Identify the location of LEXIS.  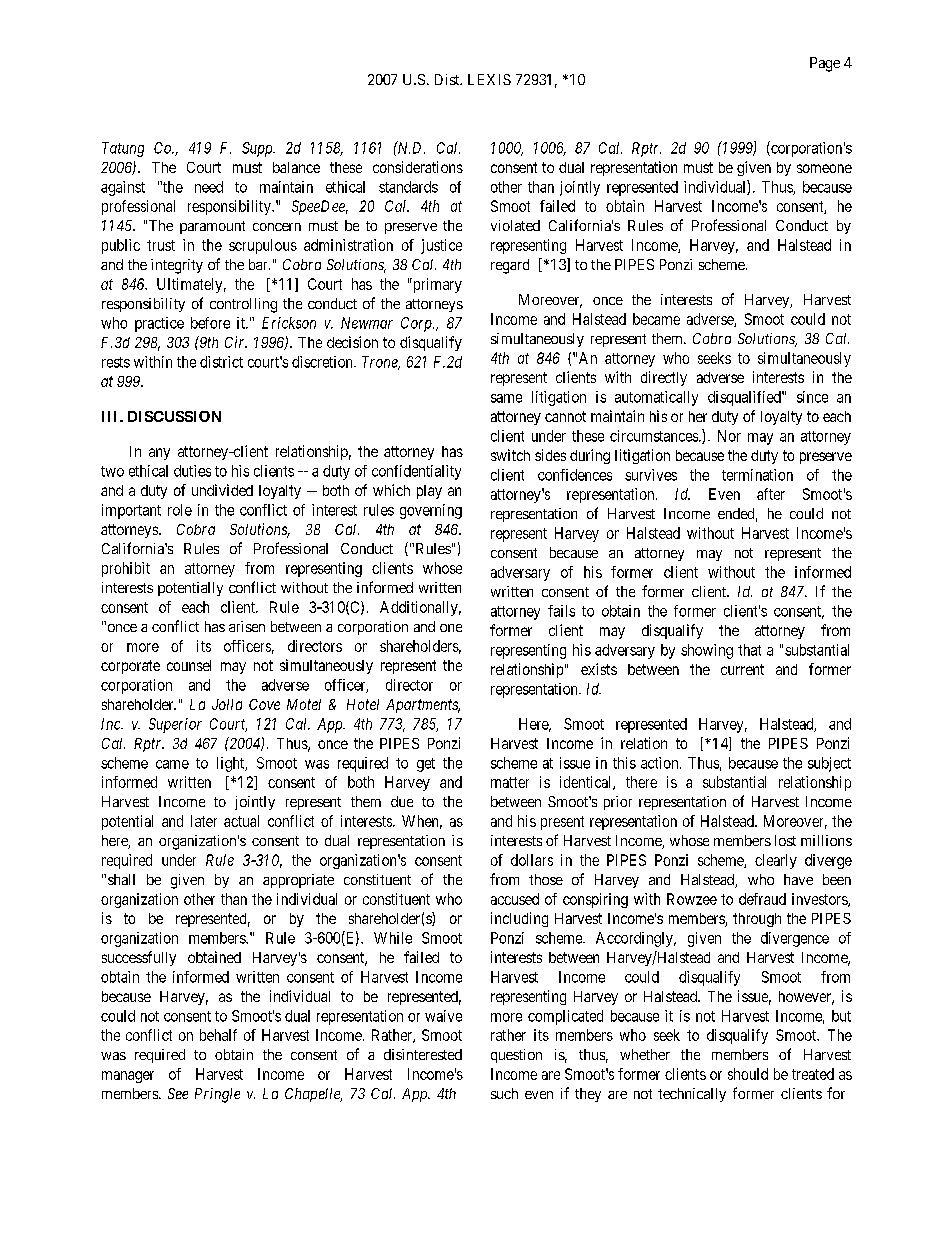
(489, 79).
